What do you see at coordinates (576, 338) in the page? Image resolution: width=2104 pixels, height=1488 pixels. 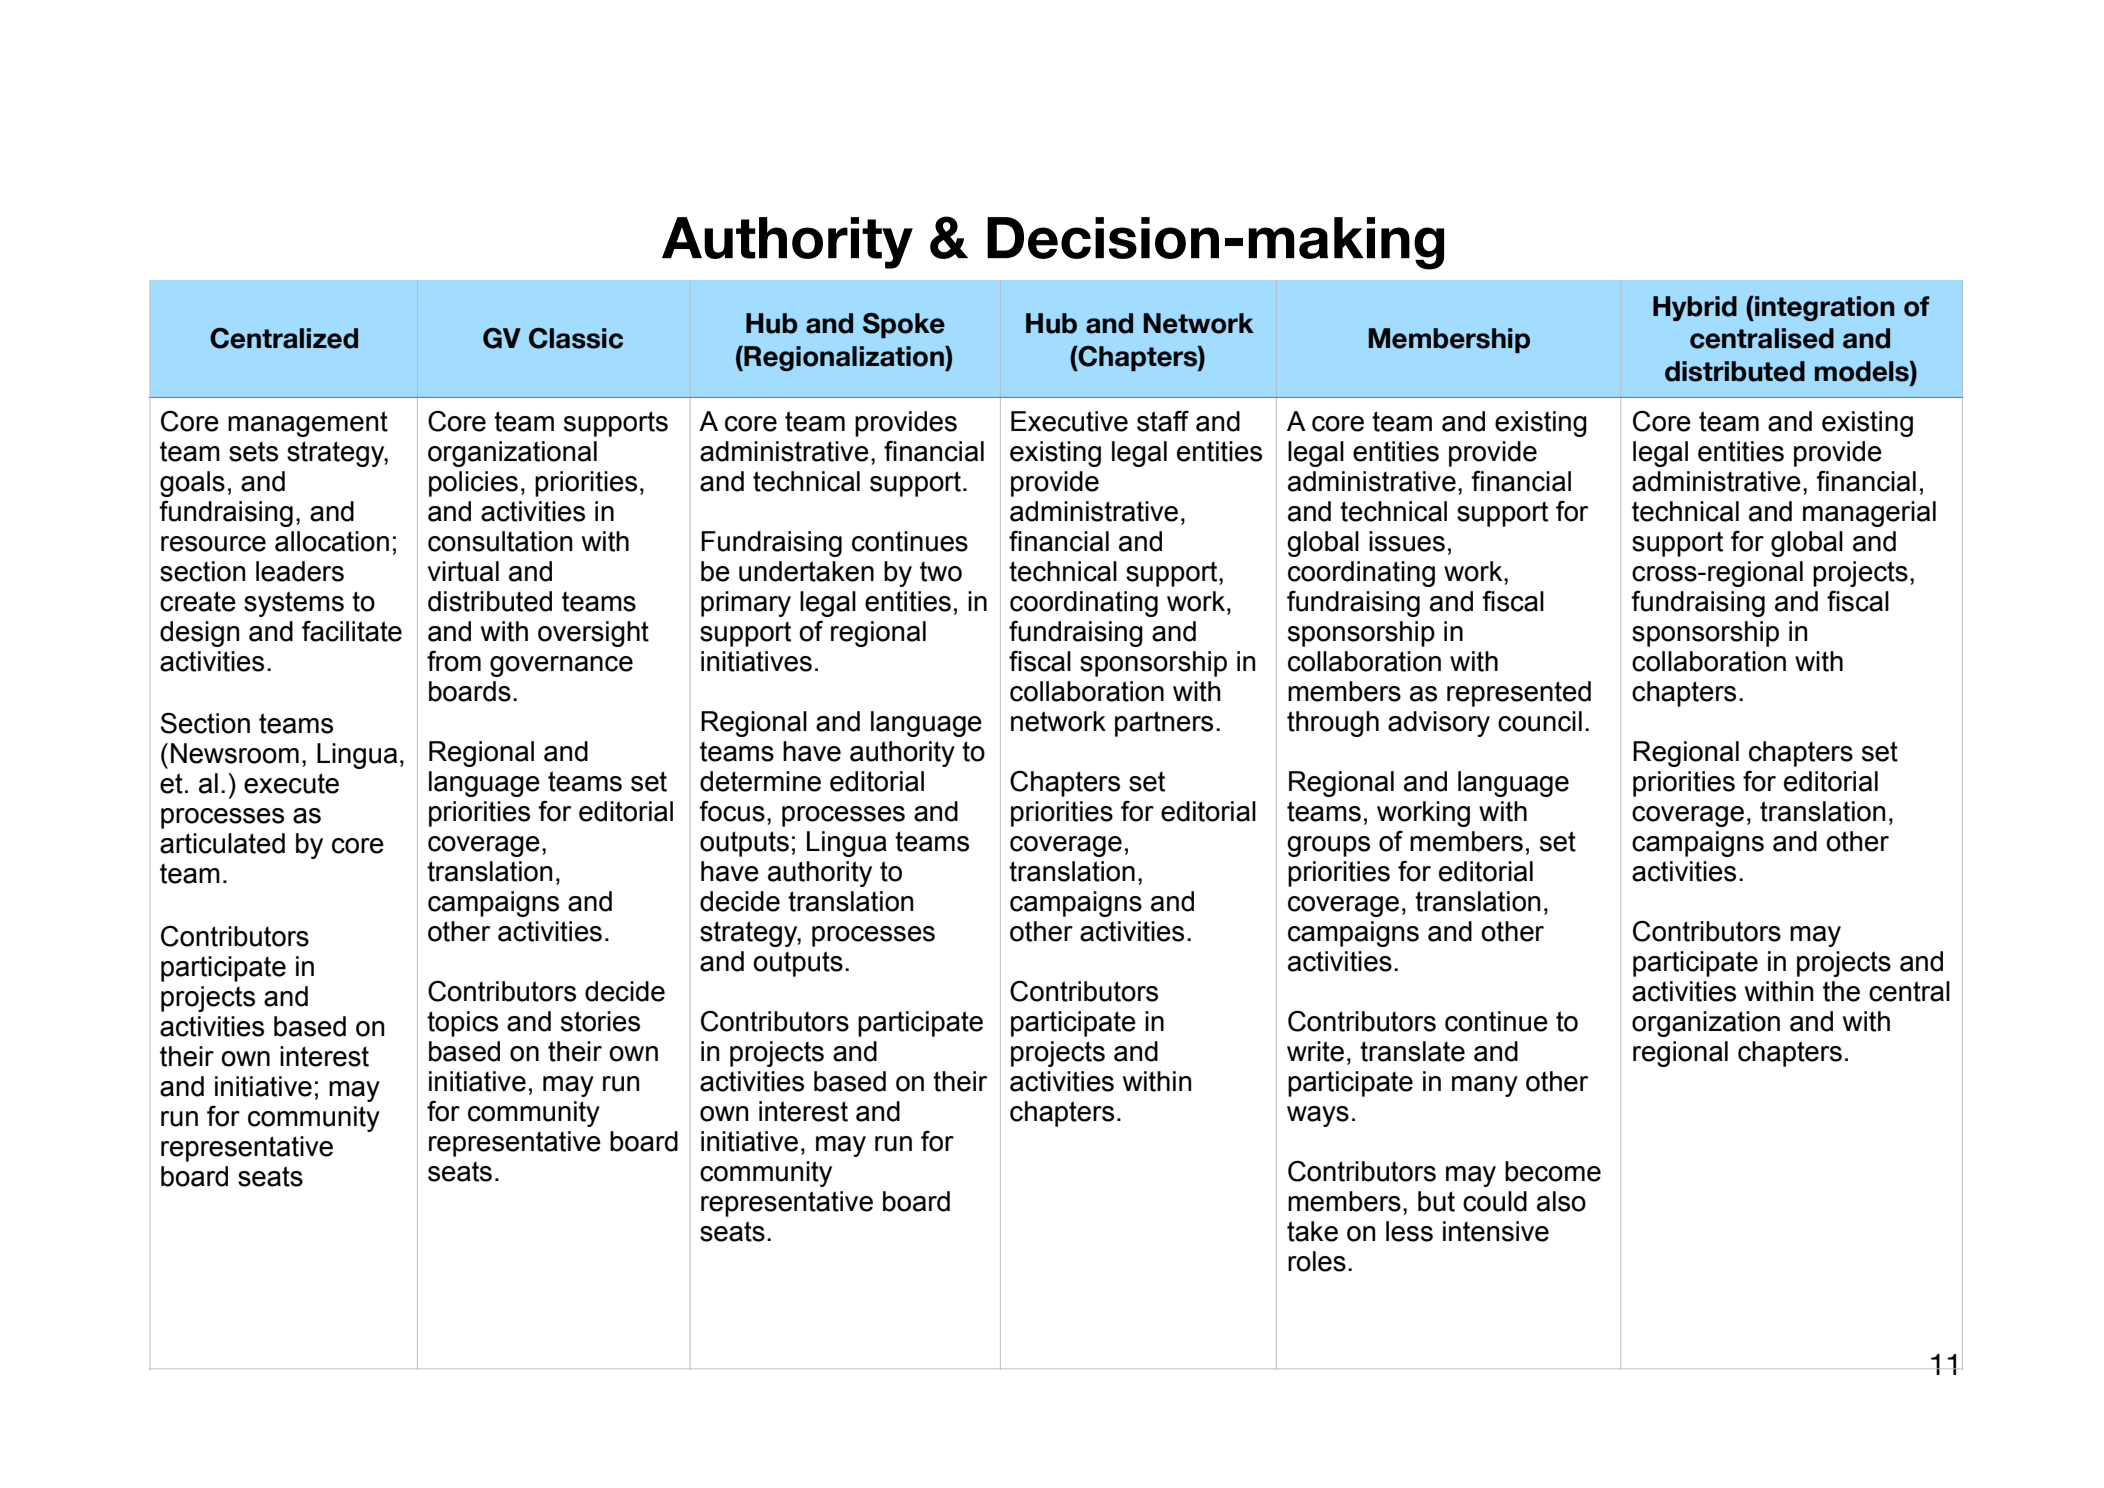 I see `Classic` at bounding box center [576, 338].
